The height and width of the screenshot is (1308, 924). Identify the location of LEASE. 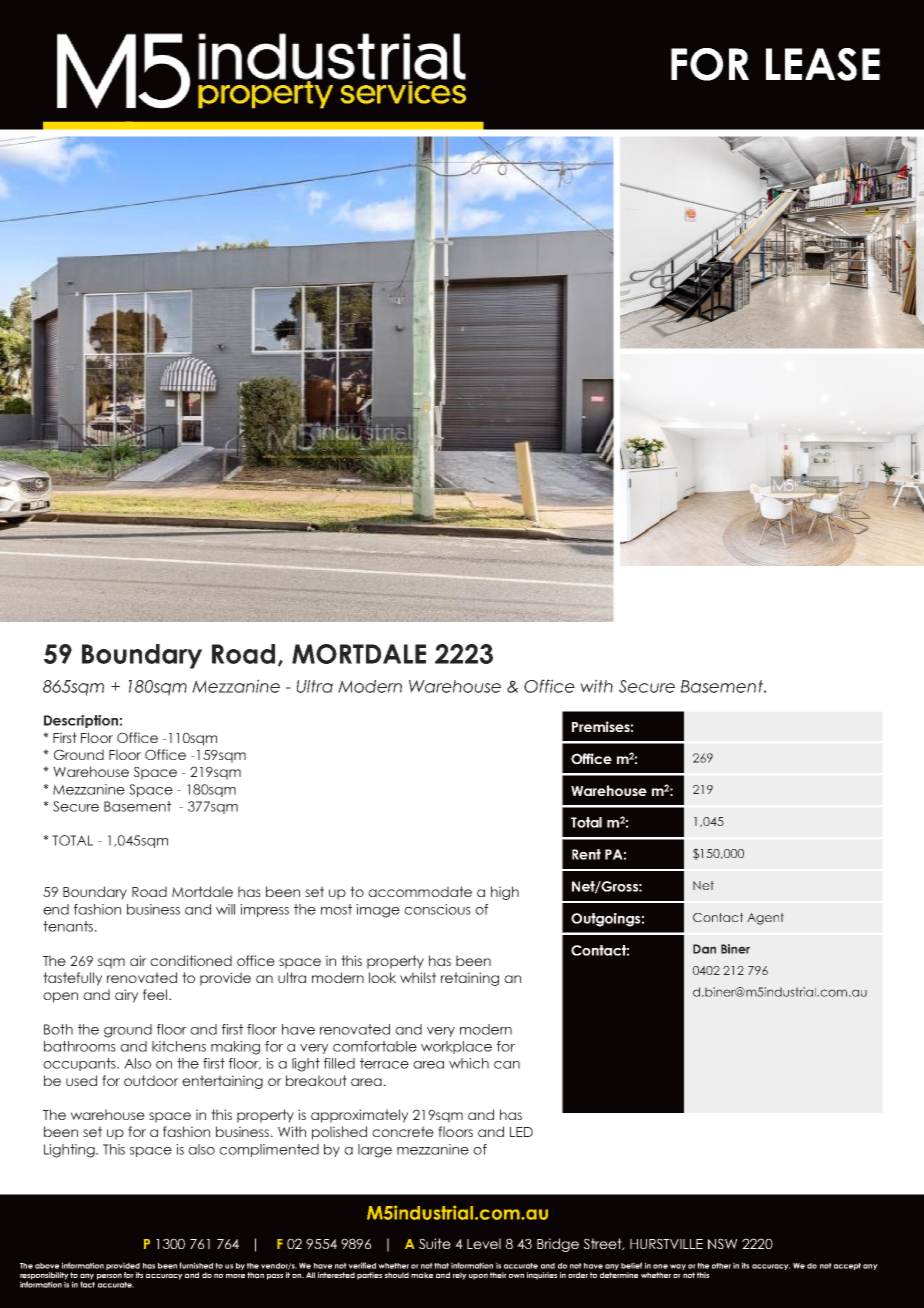
(823, 64).
